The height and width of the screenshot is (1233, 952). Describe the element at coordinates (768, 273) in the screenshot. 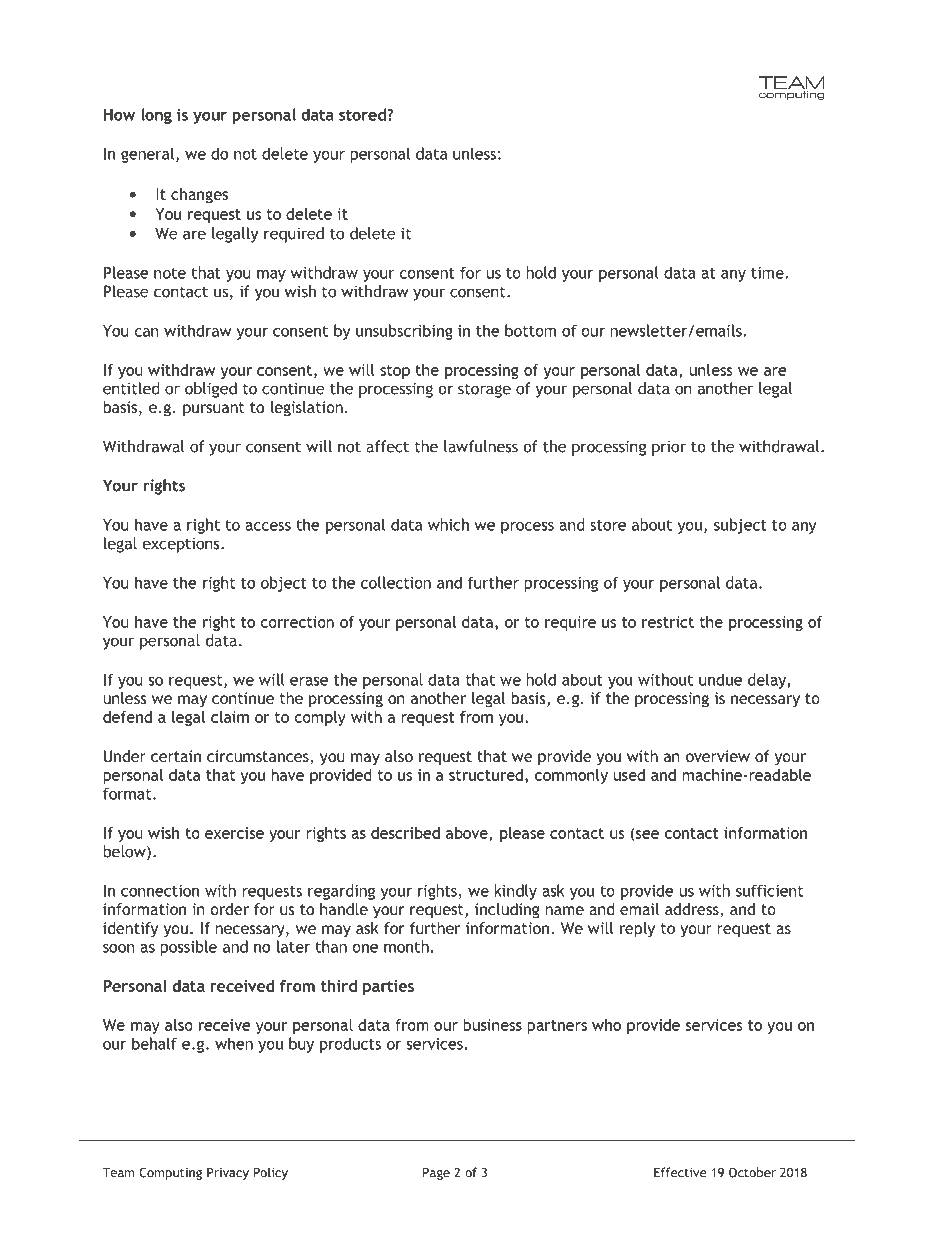

I see `time` at that location.
